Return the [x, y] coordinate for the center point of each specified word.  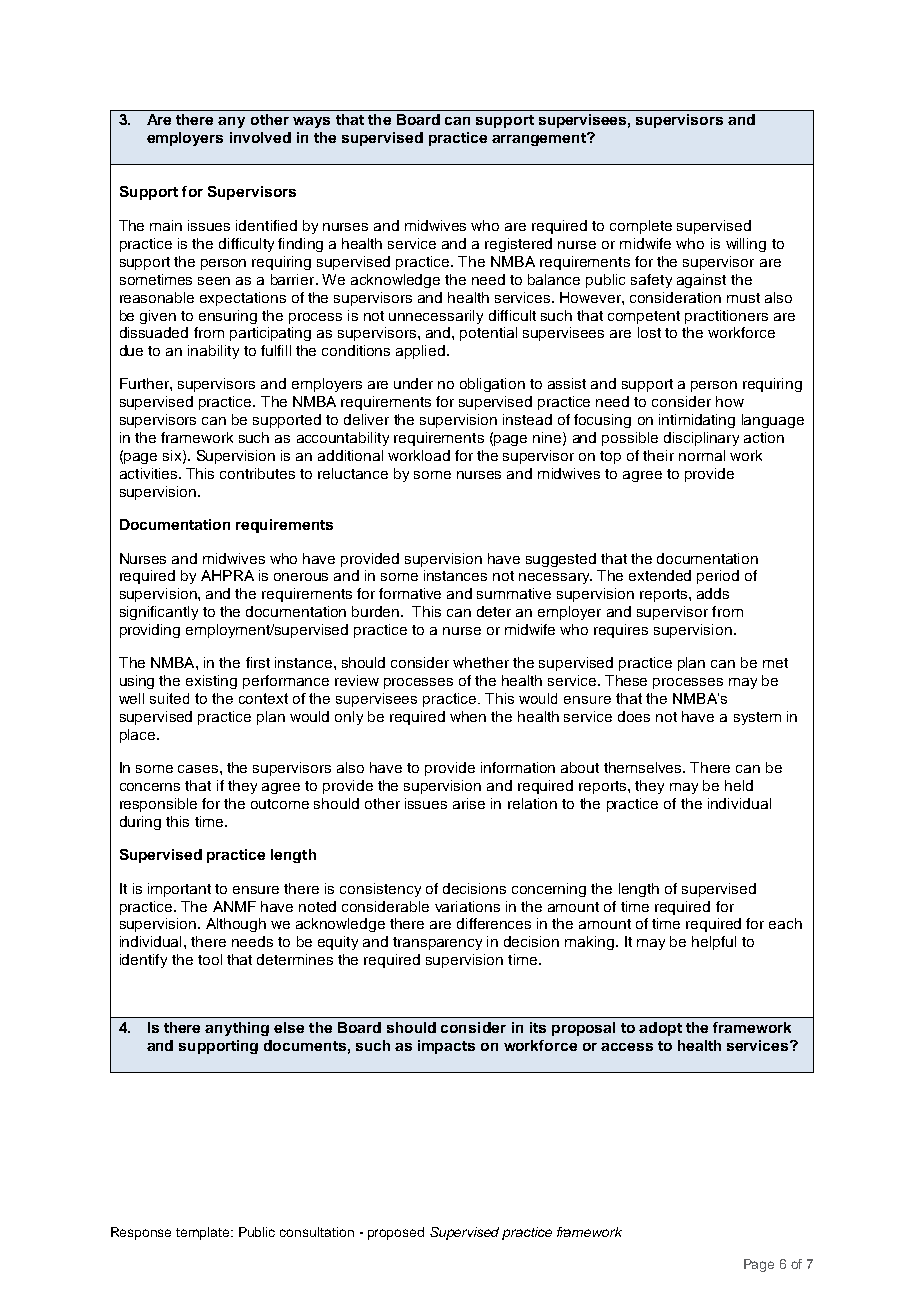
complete [641, 227]
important [179, 890]
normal [702, 455]
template [204, 1233]
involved [260, 137]
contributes [257, 473]
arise [469, 803]
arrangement [540, 139]
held [739, 785]
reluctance [353, 473]
